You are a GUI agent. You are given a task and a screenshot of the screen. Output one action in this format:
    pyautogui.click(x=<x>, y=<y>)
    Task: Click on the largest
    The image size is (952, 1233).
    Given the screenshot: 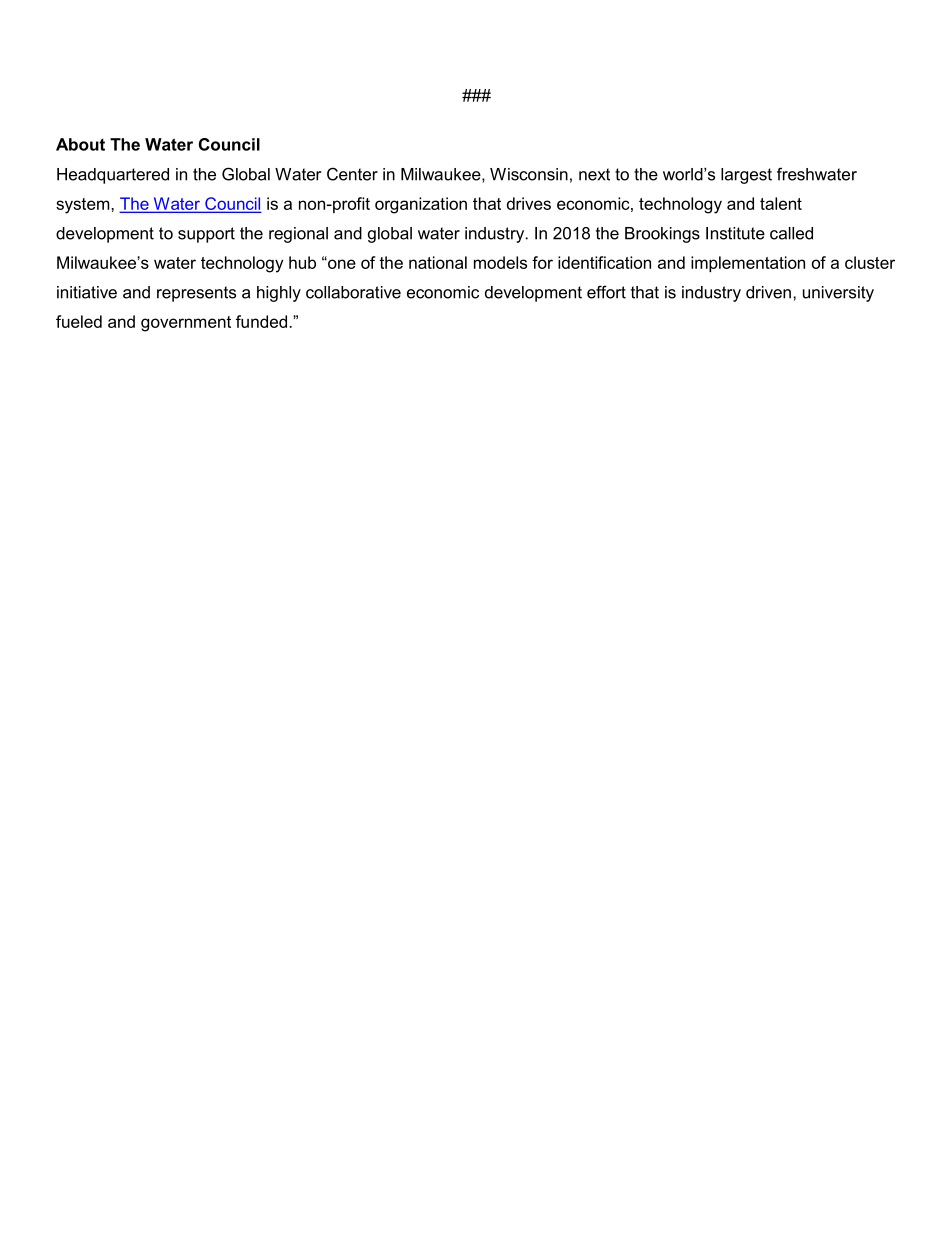 What is the action you would take?
    pyautogui.click(x=746, y=176)
